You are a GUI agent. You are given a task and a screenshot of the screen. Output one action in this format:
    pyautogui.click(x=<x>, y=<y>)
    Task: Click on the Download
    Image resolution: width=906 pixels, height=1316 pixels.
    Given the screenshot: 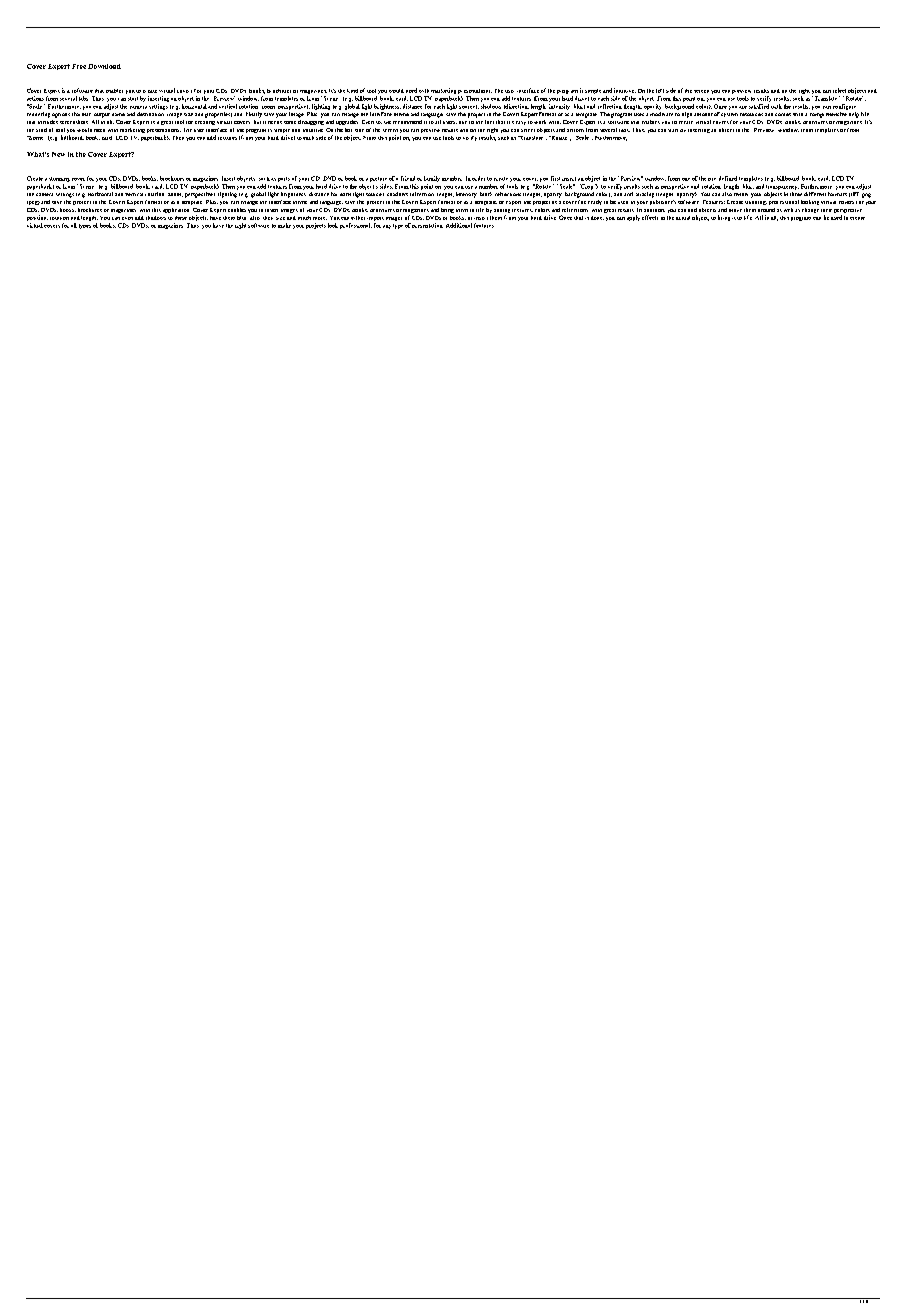 What is the action you would take?
    pyautogui.click(x=104, y=66)
